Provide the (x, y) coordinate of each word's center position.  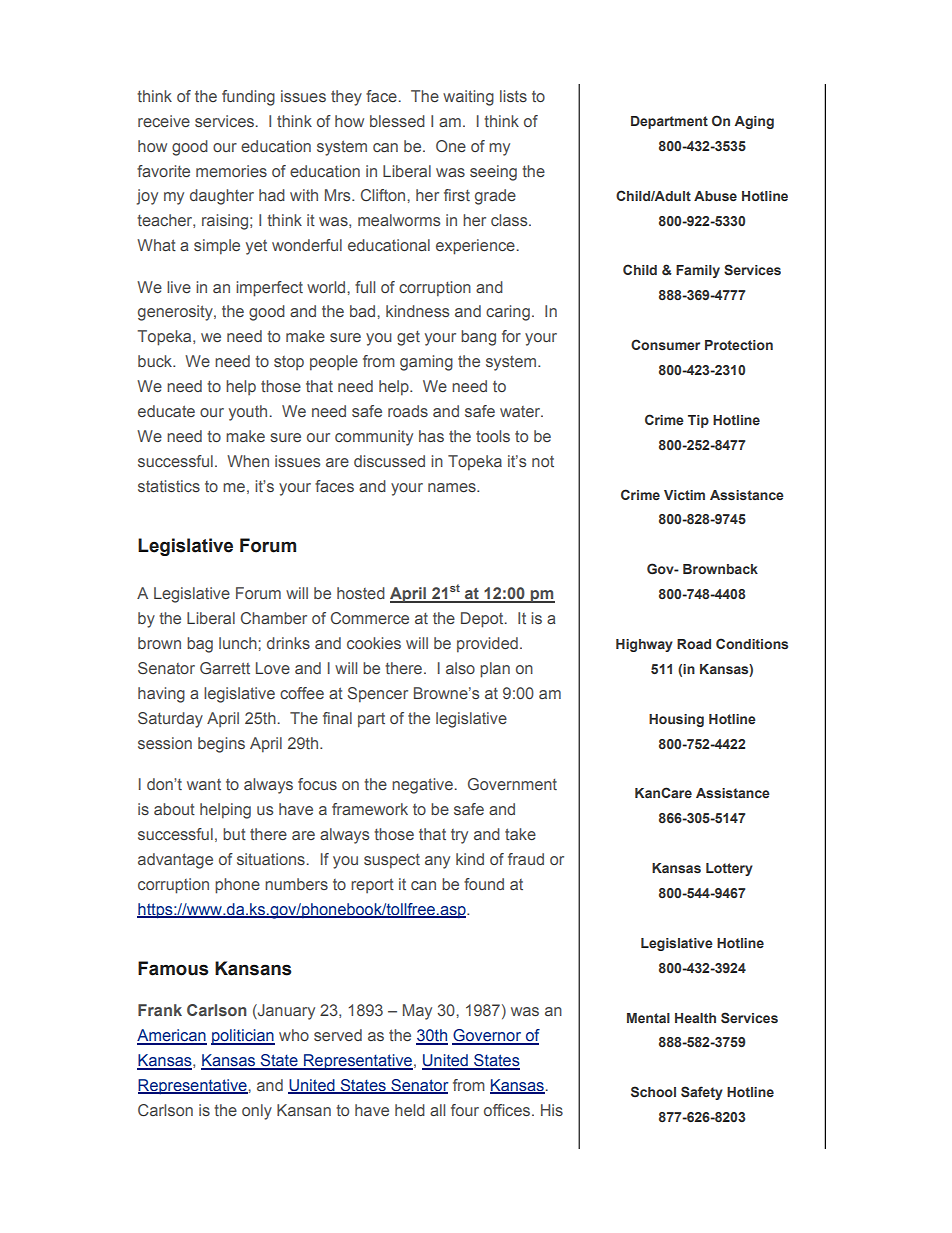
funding (248, 98)
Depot (483, 620)
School (653, 1091)
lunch (239, 643)
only (257, 1112)
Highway (644, 645)
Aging (754, 122)
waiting (468, 98)
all (437, 1110)
